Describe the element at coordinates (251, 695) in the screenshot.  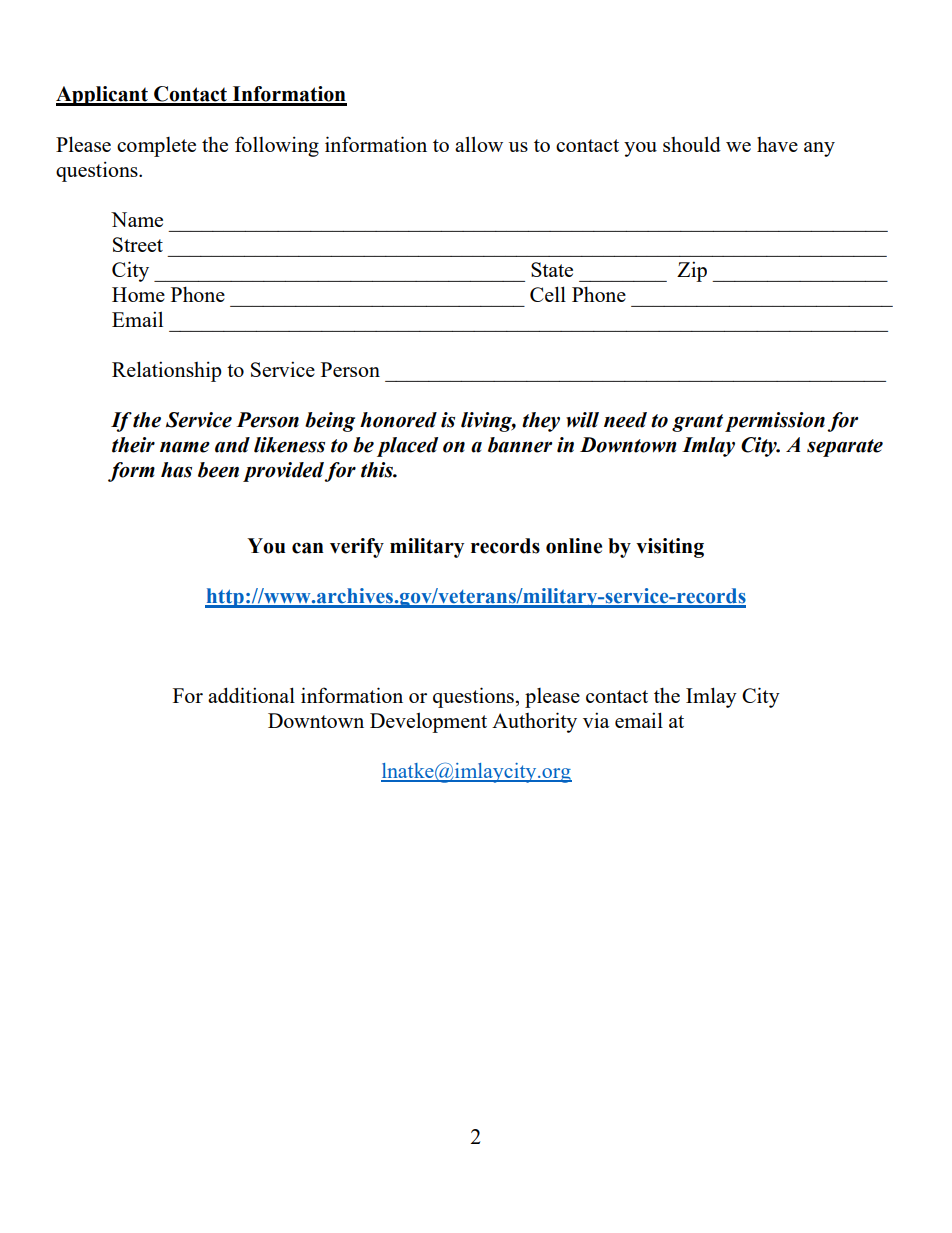
I see `additional` at that location.
